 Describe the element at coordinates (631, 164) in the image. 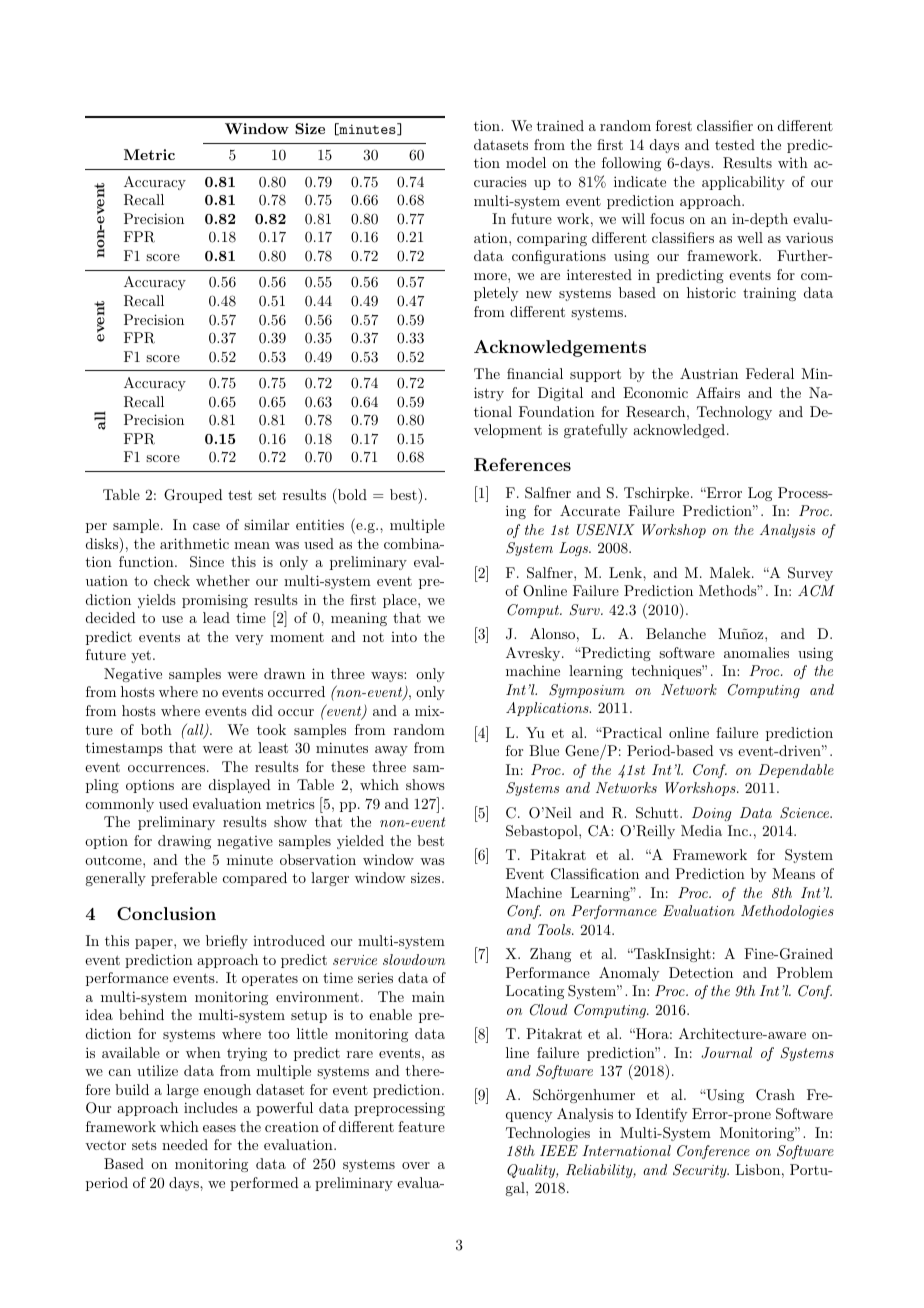

I see `following` at that location.
